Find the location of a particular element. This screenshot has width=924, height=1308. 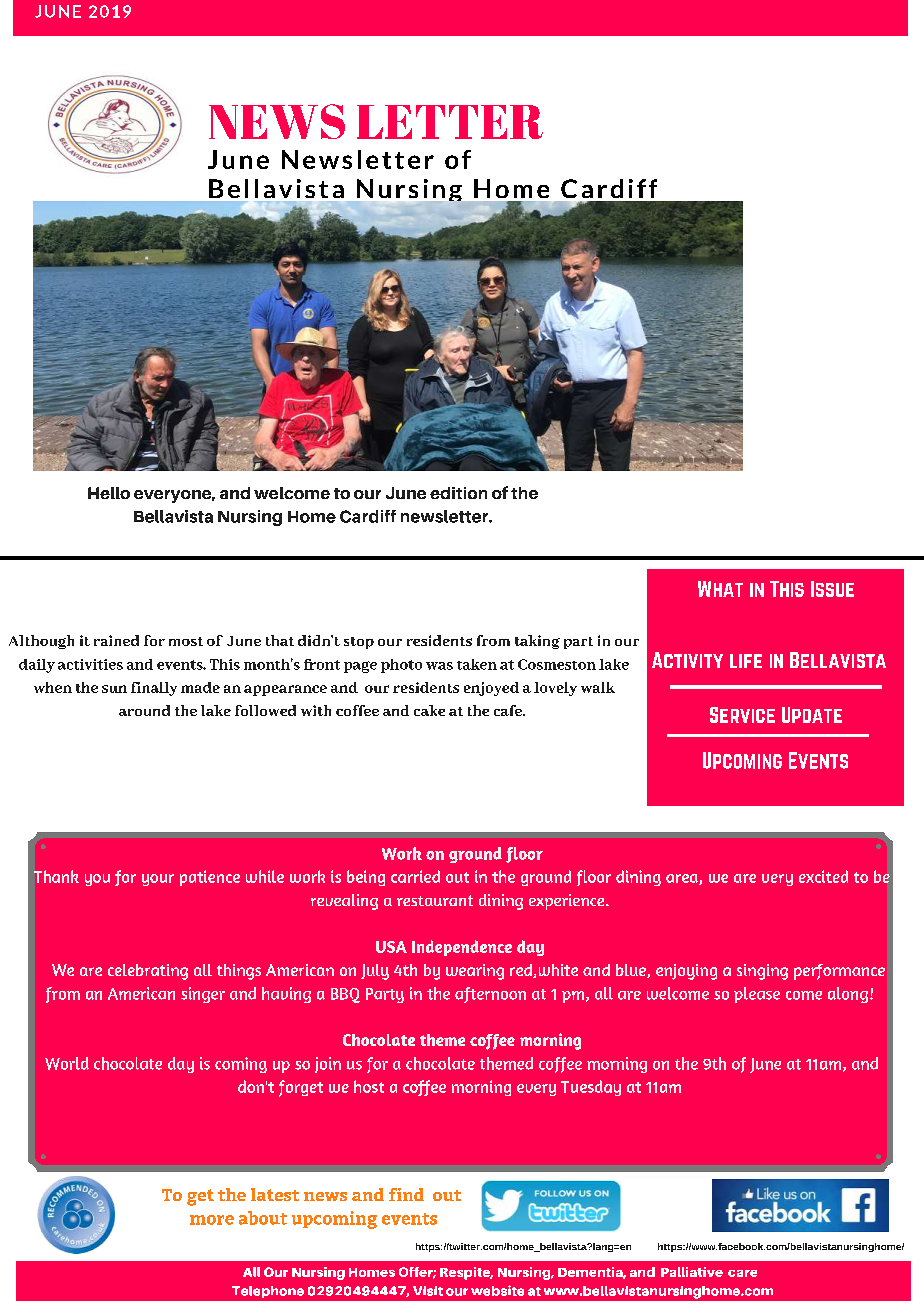

restaurant is located at coordinates (435, 900).
